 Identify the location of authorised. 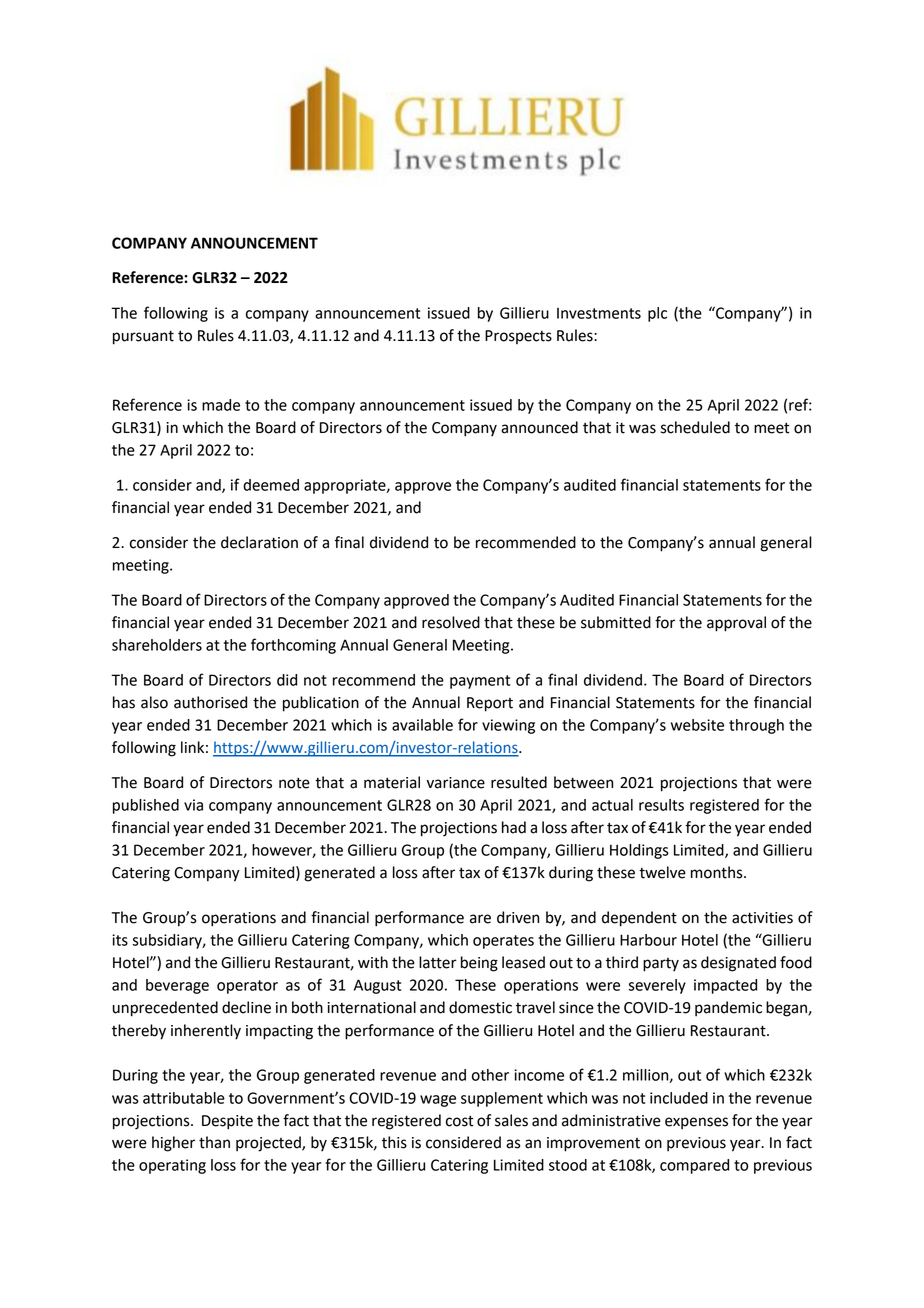
(210, 702).
